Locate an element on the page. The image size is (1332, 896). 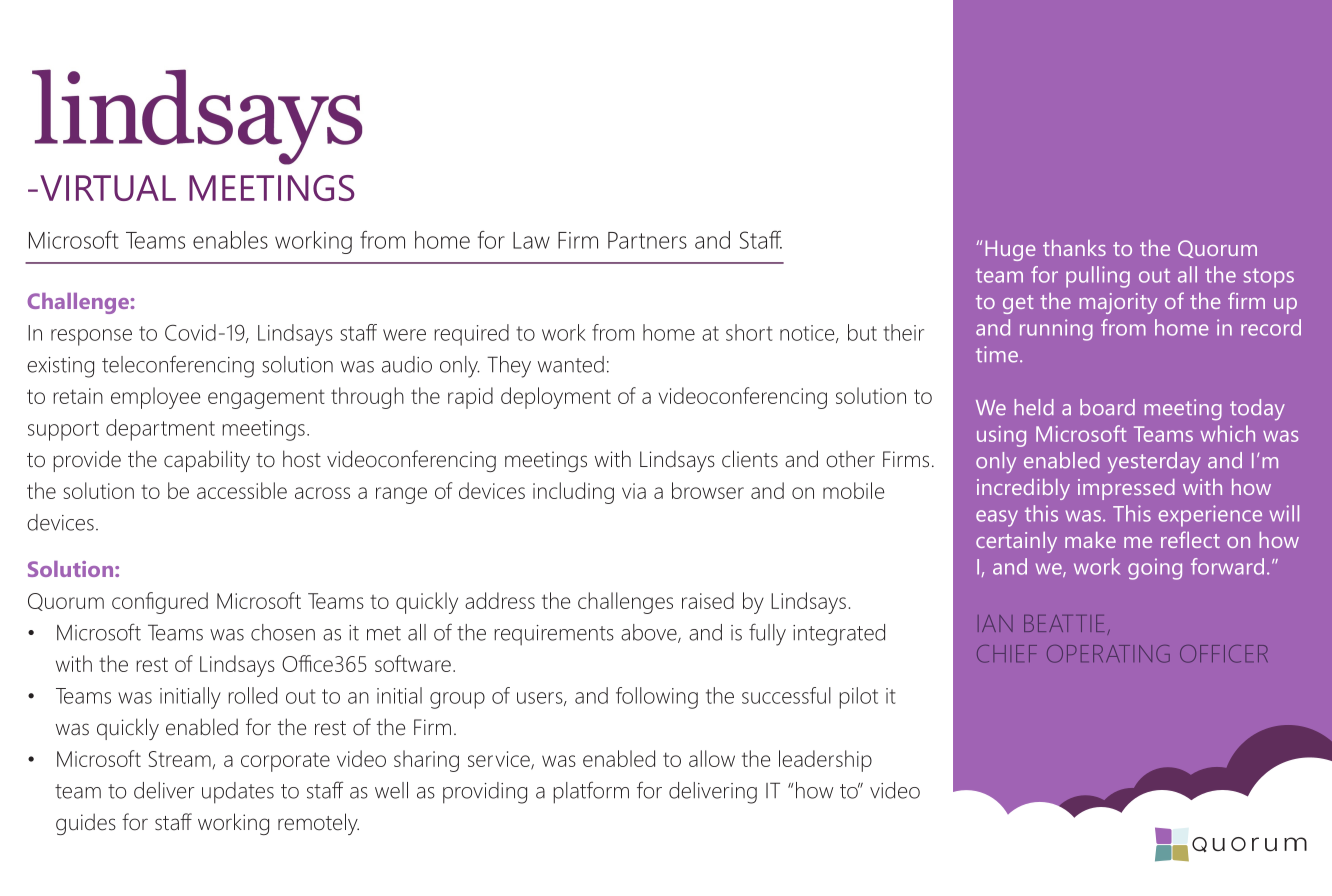
following is located at coordinates (657, 698).
